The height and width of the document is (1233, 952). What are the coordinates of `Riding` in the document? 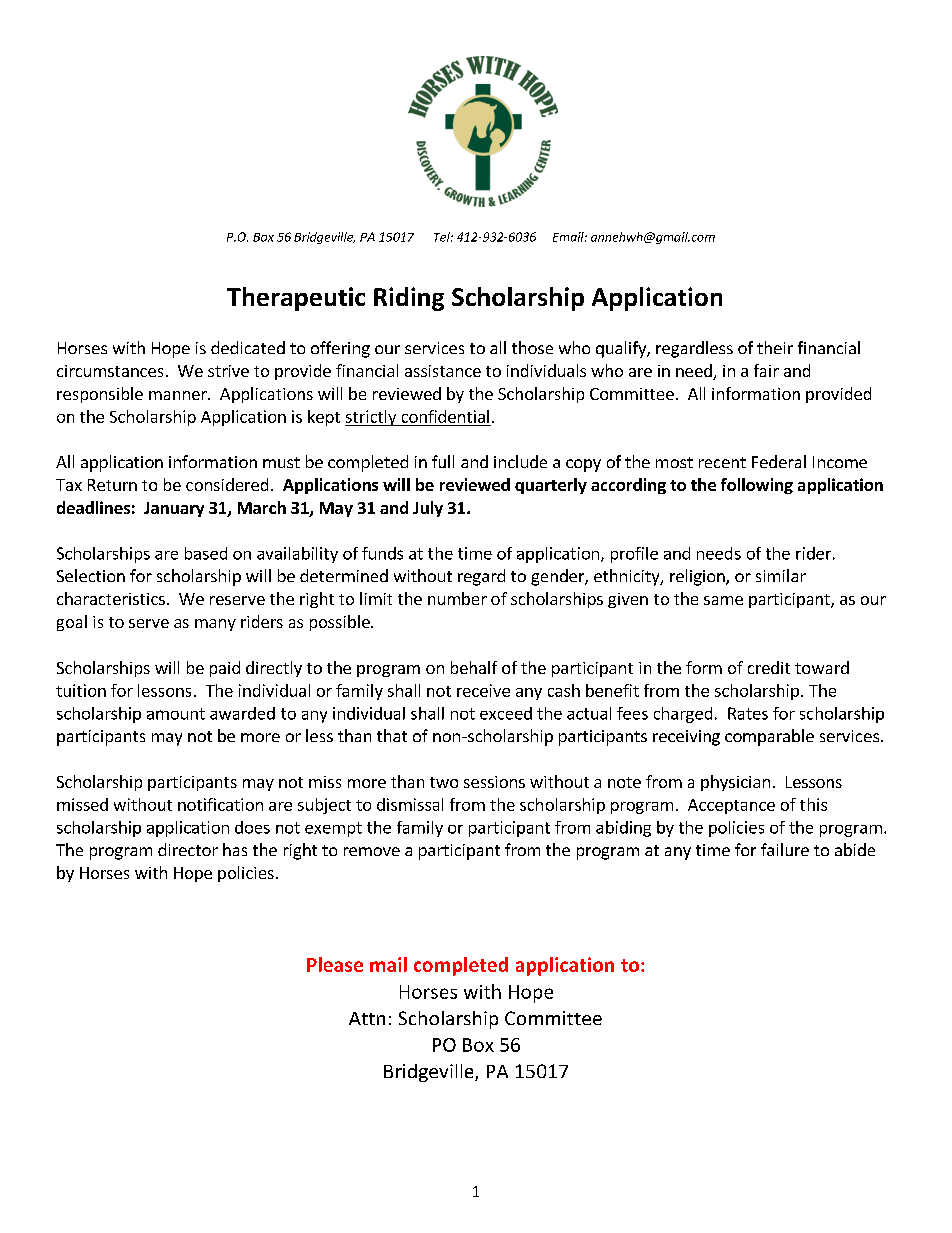 It's located at (409, 299).
